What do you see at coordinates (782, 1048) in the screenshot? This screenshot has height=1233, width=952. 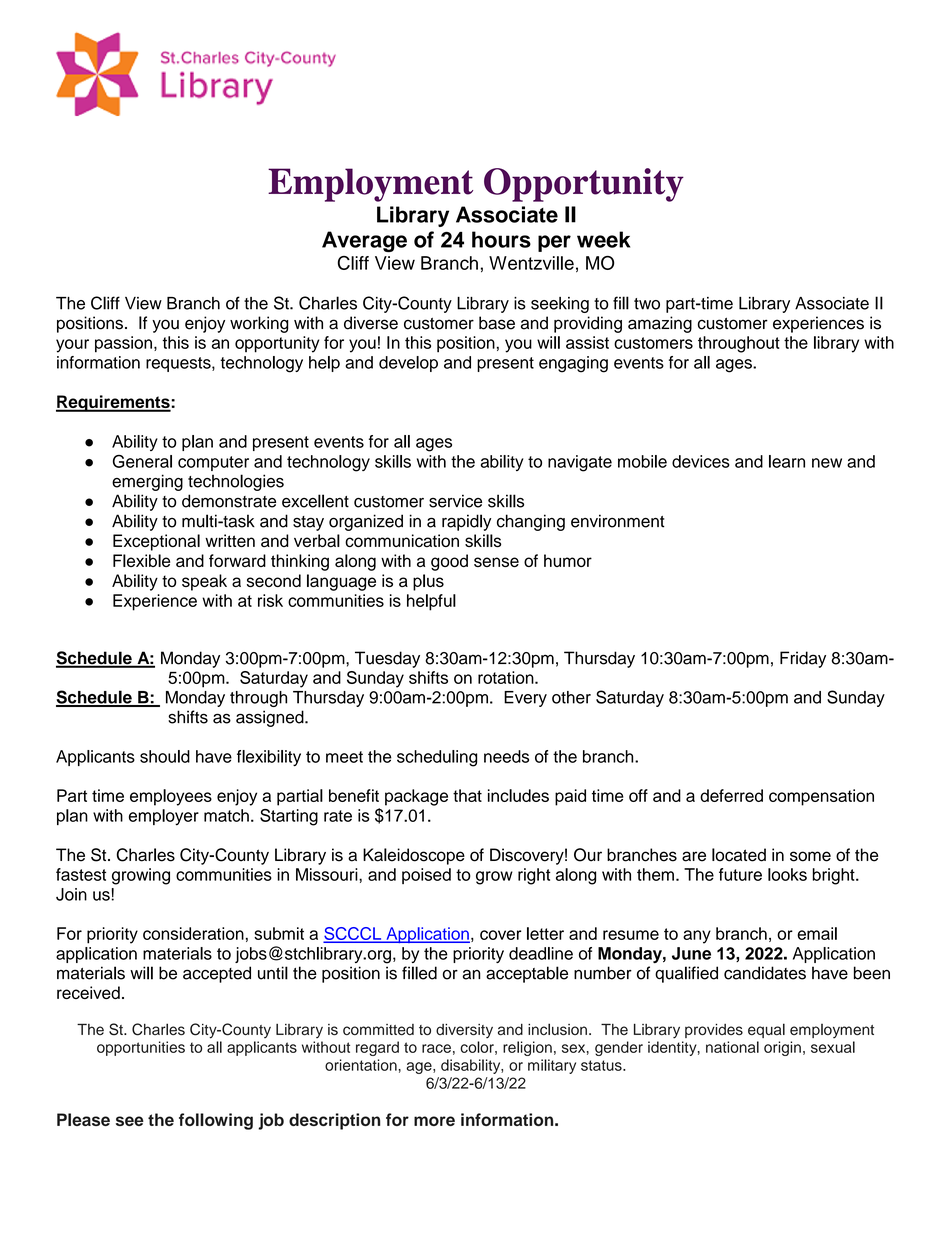 I see `origin` at bounding box center [782, 1048].
